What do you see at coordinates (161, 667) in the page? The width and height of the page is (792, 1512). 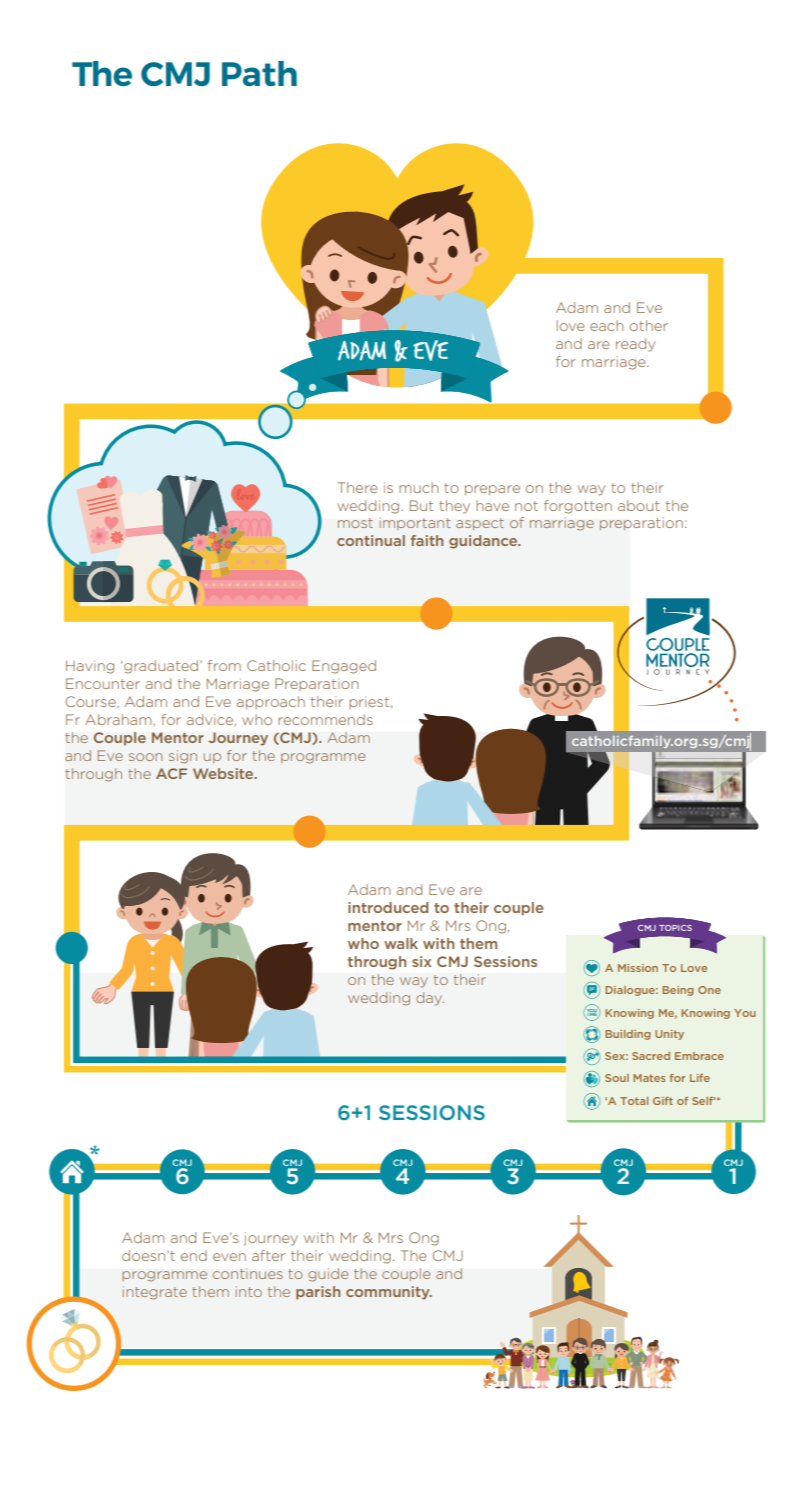 I see `graduated` at bounding box center [161, 667].
